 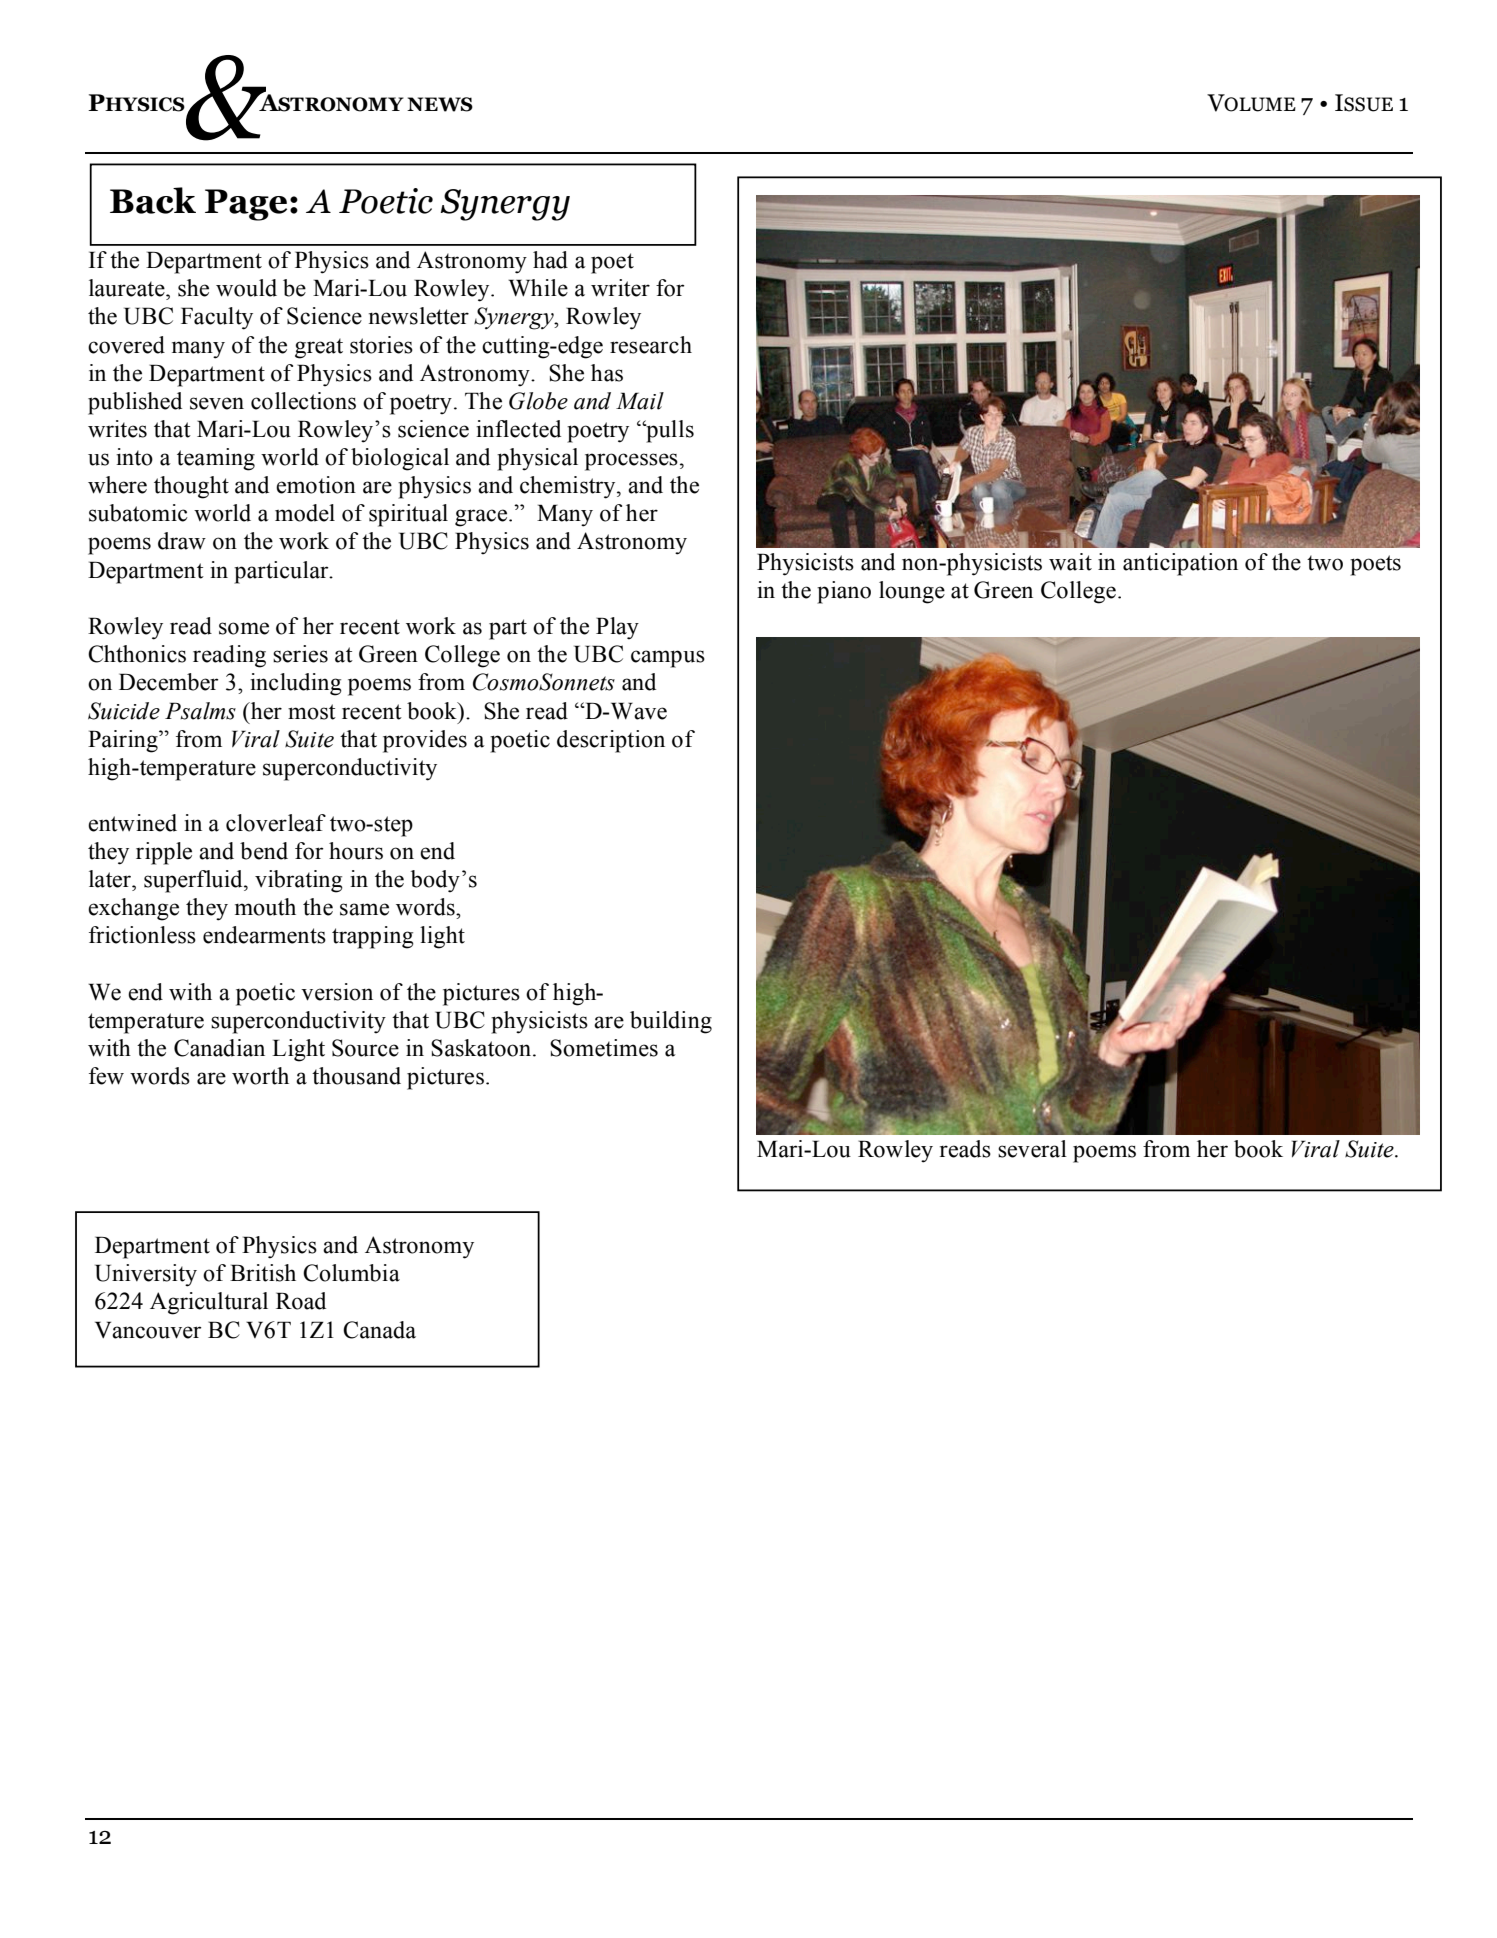 What do you see at coordinates (246, 205) in the screenshot?
I see `Page` at bounding box center [246, 205].
